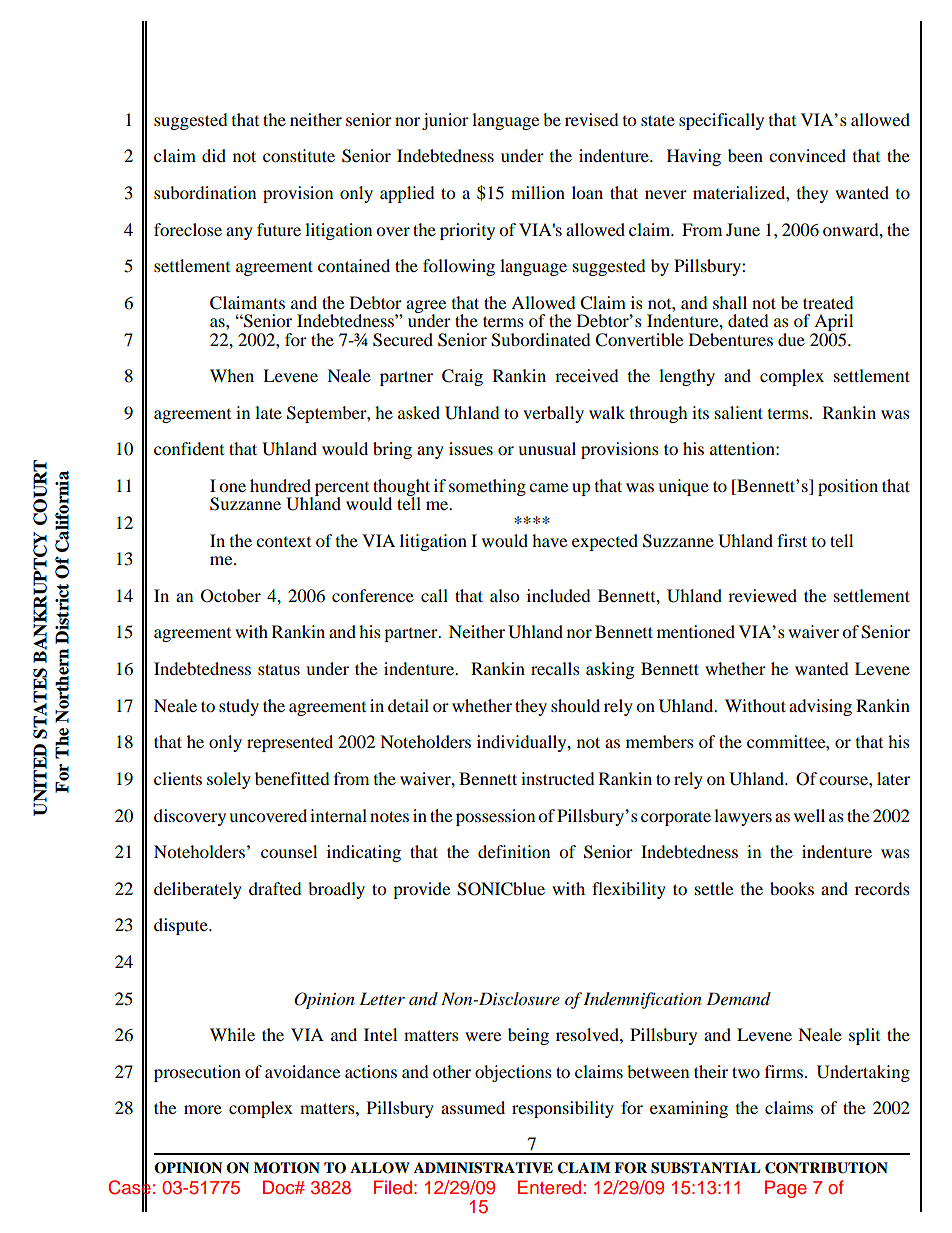  I want to click on did, so click(214, 155).
